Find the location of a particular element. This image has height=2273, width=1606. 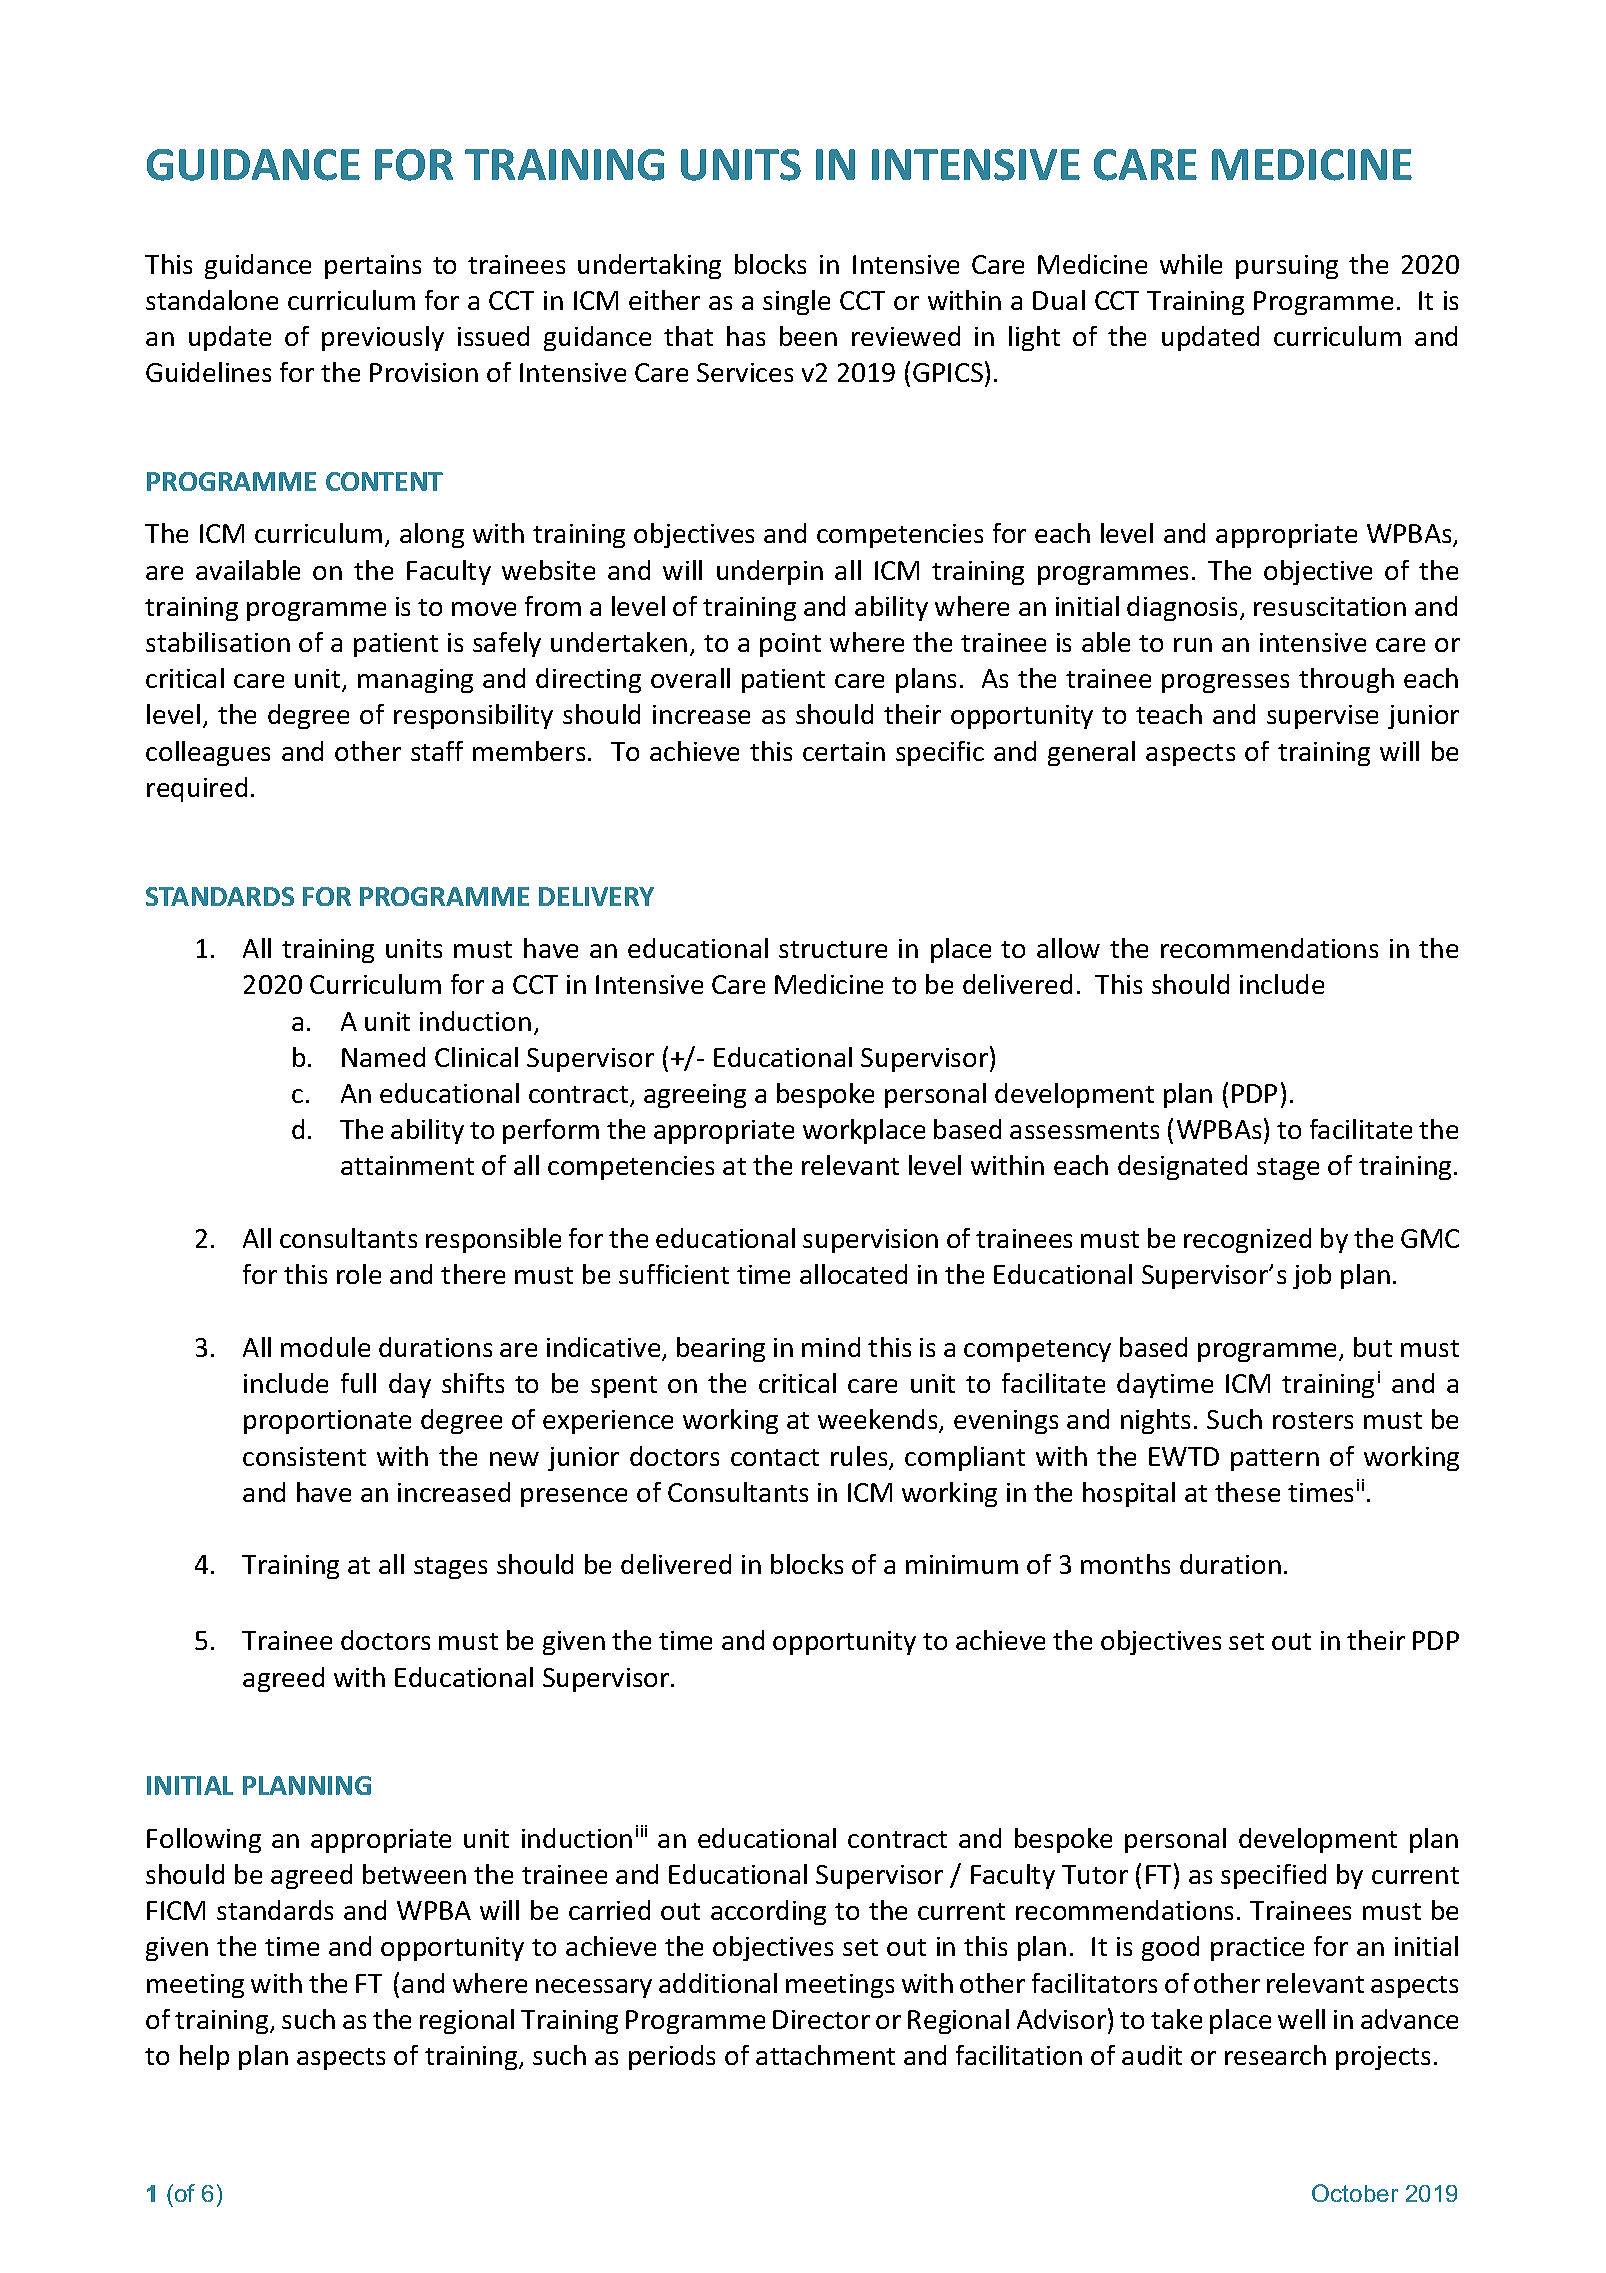

research is located at coordinates (1275, 2055).
